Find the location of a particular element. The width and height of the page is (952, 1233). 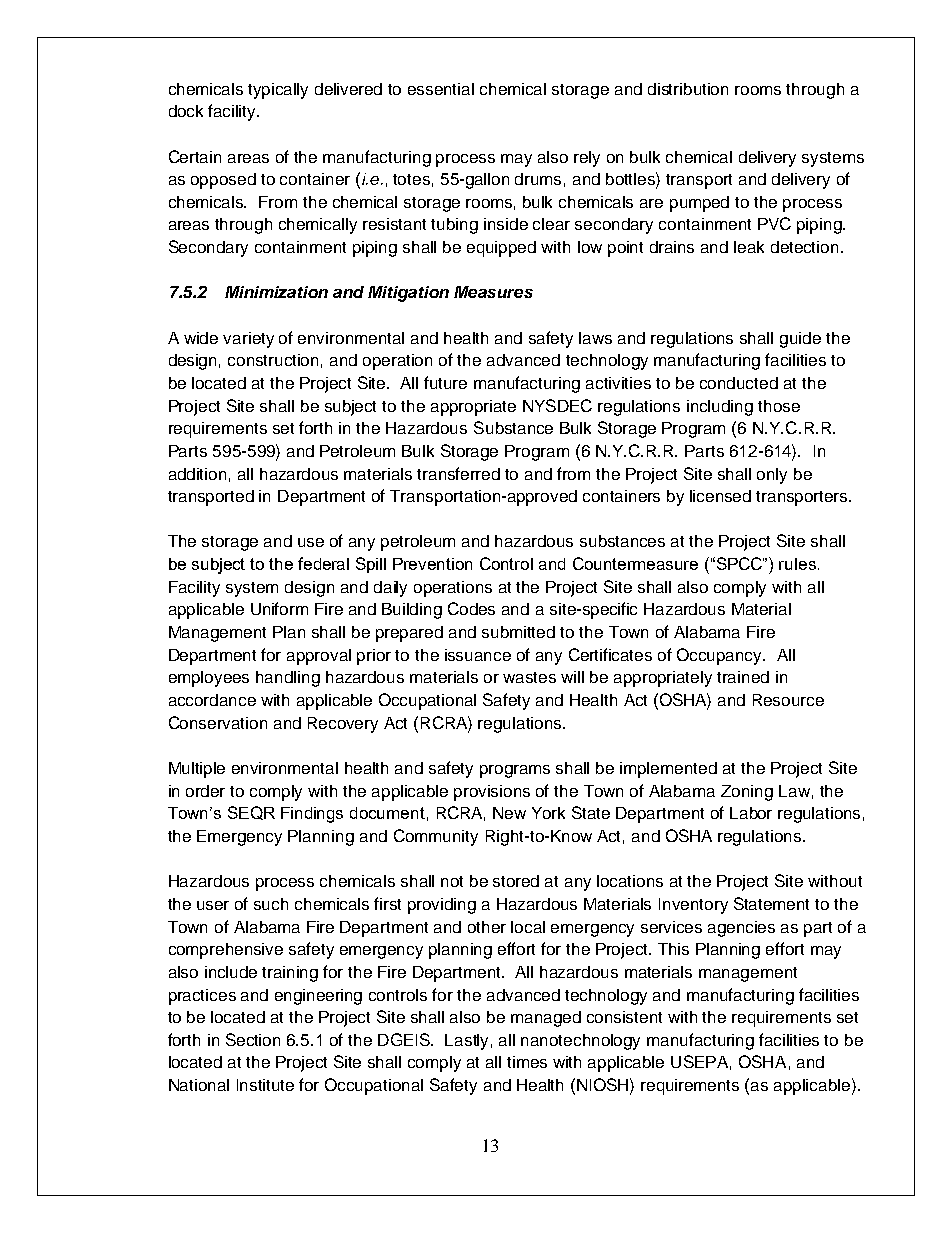

rules is located at coordinates (797, 564).
